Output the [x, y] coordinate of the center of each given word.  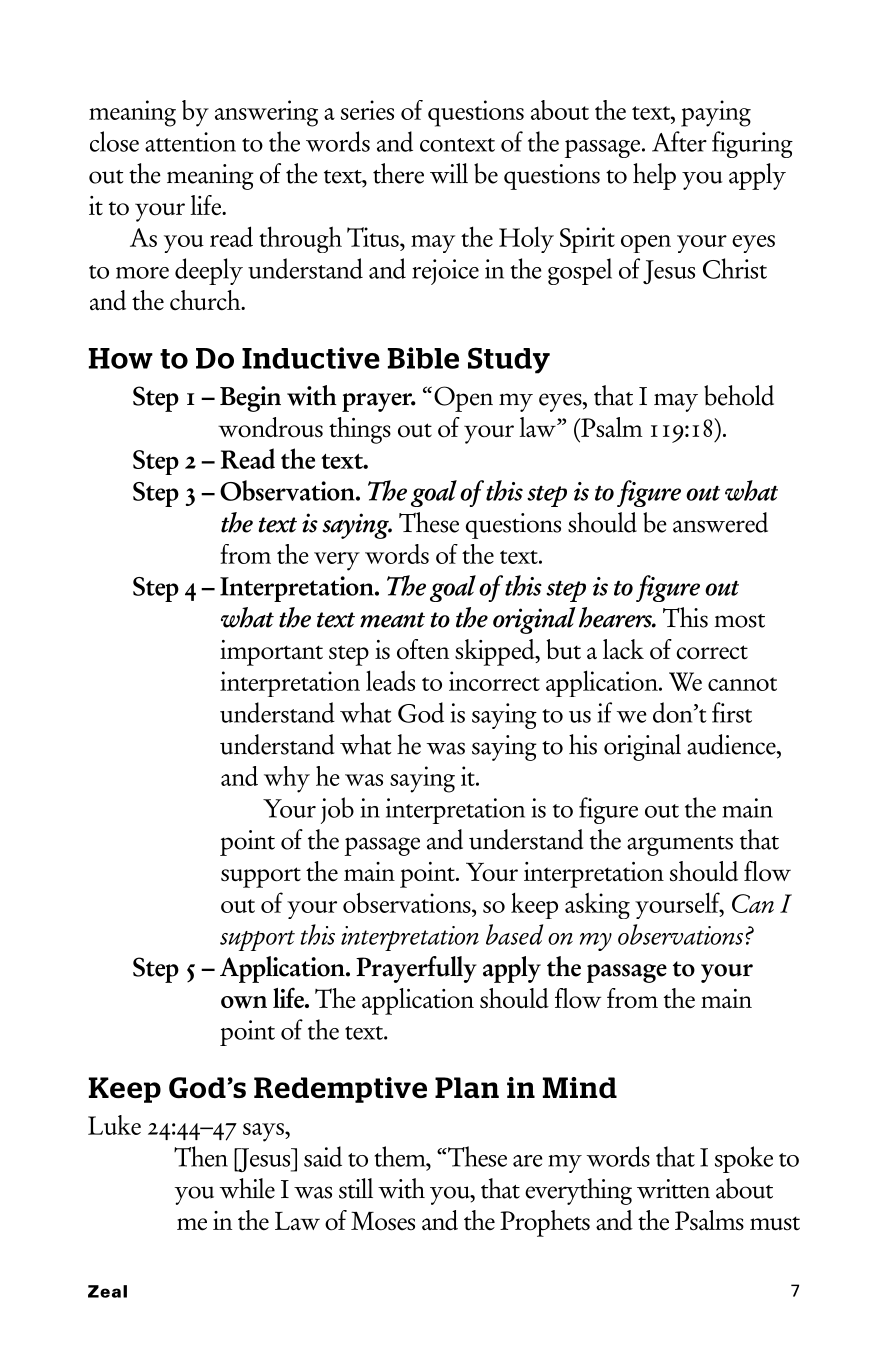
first [732, 712]
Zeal [107, 1291]
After [679, 141]
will [449, 173]
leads [390, 680]
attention [190, 142]
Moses [383, 1221]
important [271, 653]
